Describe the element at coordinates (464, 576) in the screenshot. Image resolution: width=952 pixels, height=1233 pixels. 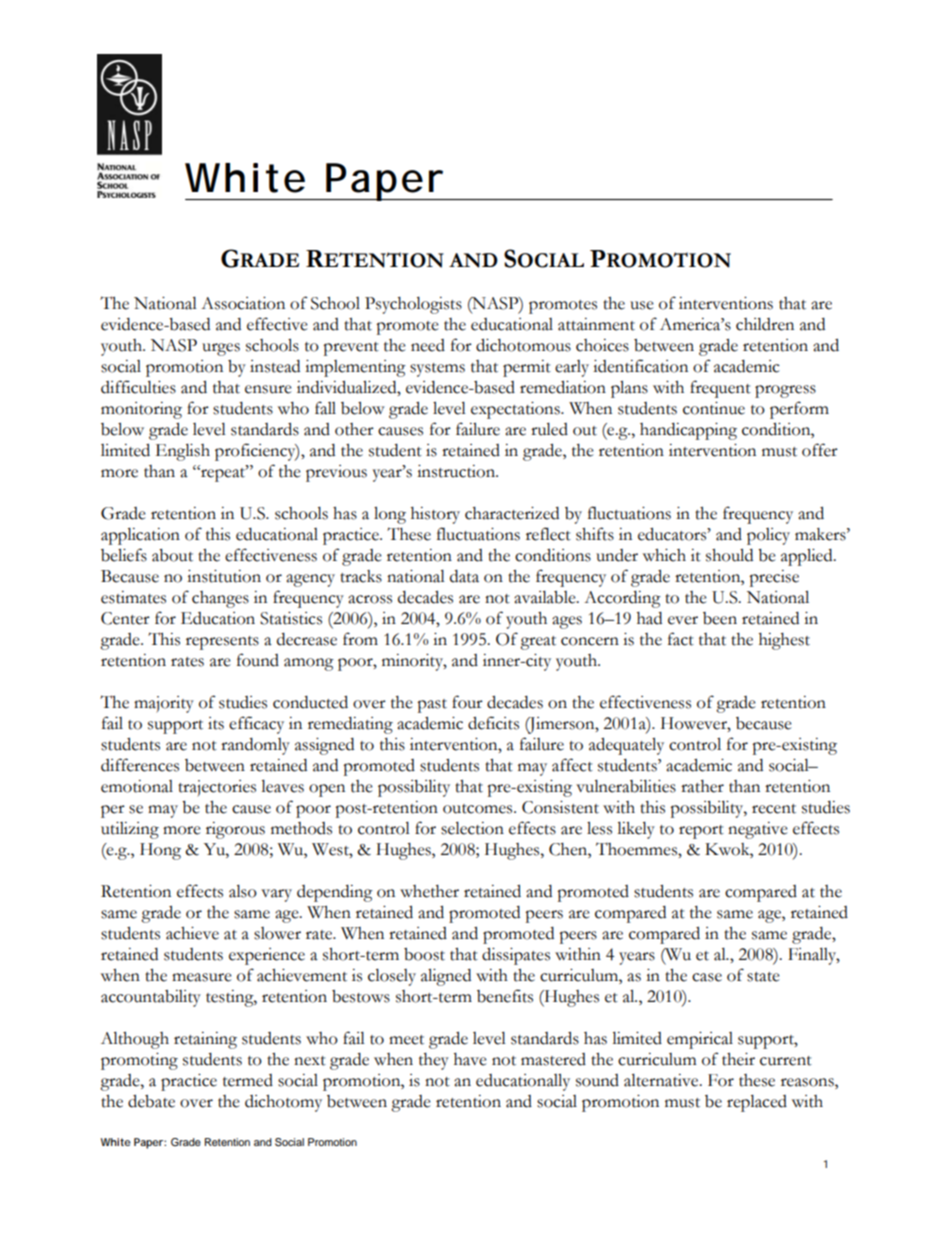
I see `data` at that location.
